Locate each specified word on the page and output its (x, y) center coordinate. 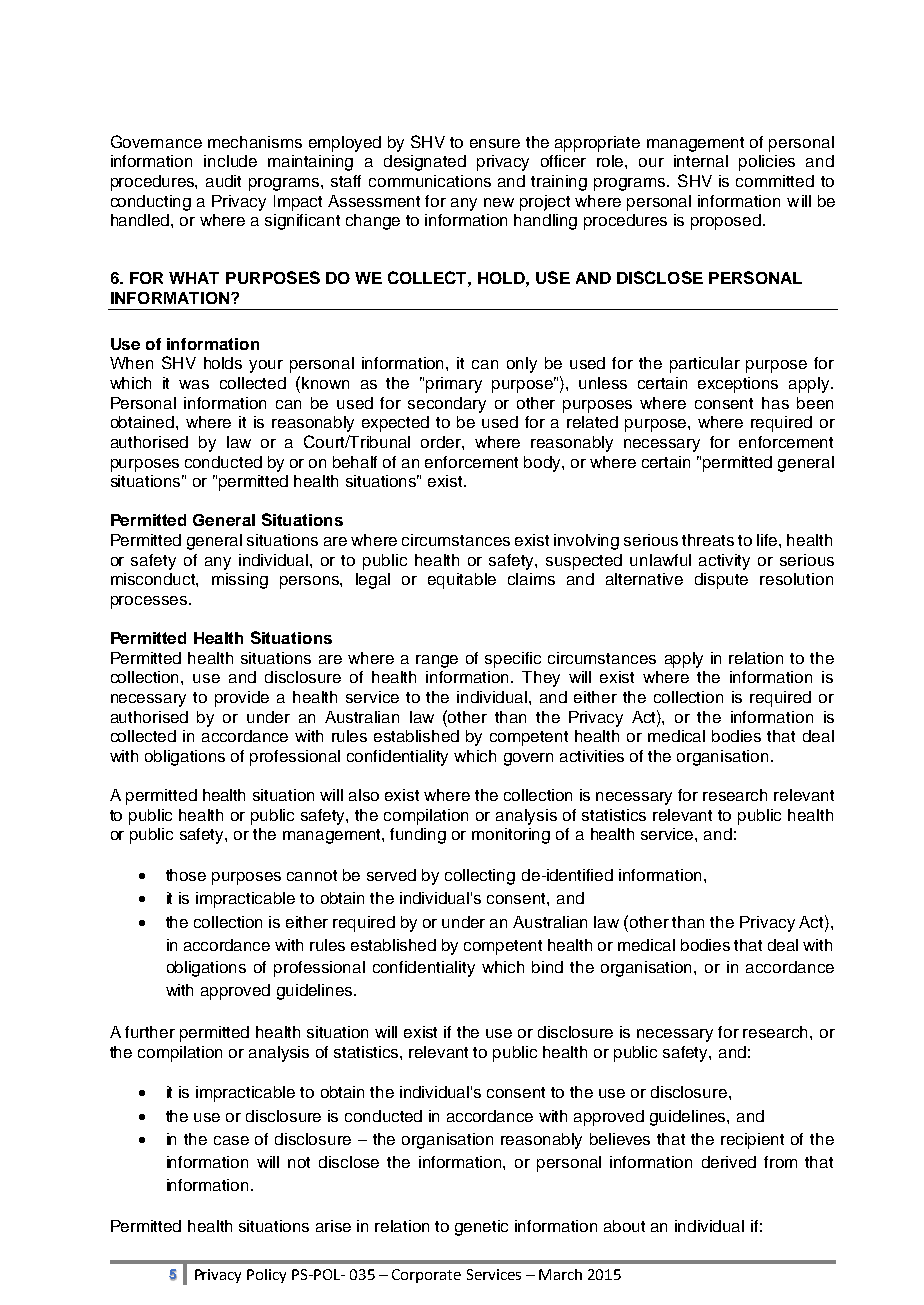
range (437, 661)
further (150, 1032)
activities (592, 756)
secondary (447, 405)
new (499, 202)
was (194, 384)
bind (547, 967)
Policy (266, 1276)
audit (223, 181)
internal (701, 161)
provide (242, 699)
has (775, 403)
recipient (752, 1141)
